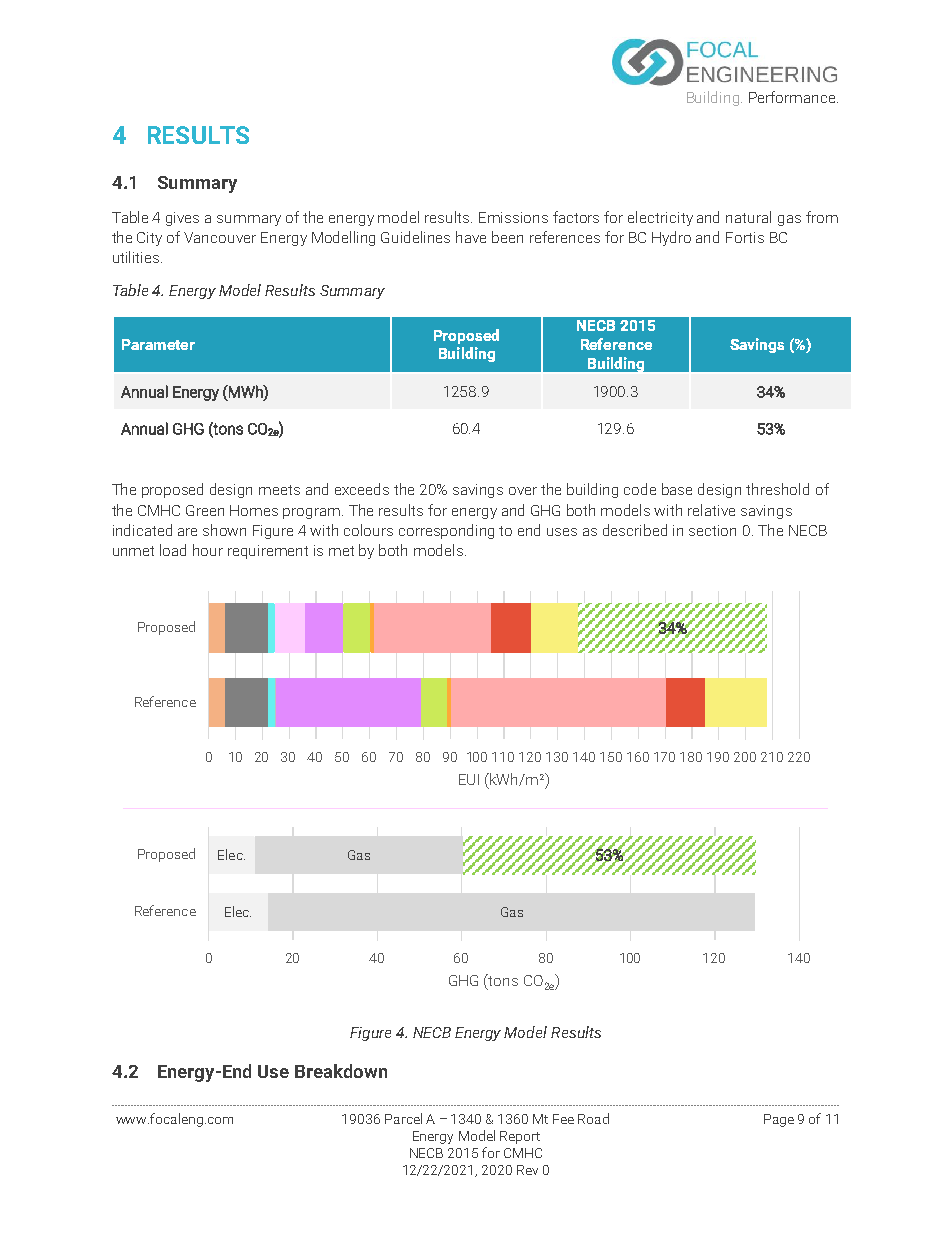 This screenshot has width=952, height=1233. What do you see at coordinates (208, 550) in the screenshot?
I see `hour` at bounding box center [208, 550].
